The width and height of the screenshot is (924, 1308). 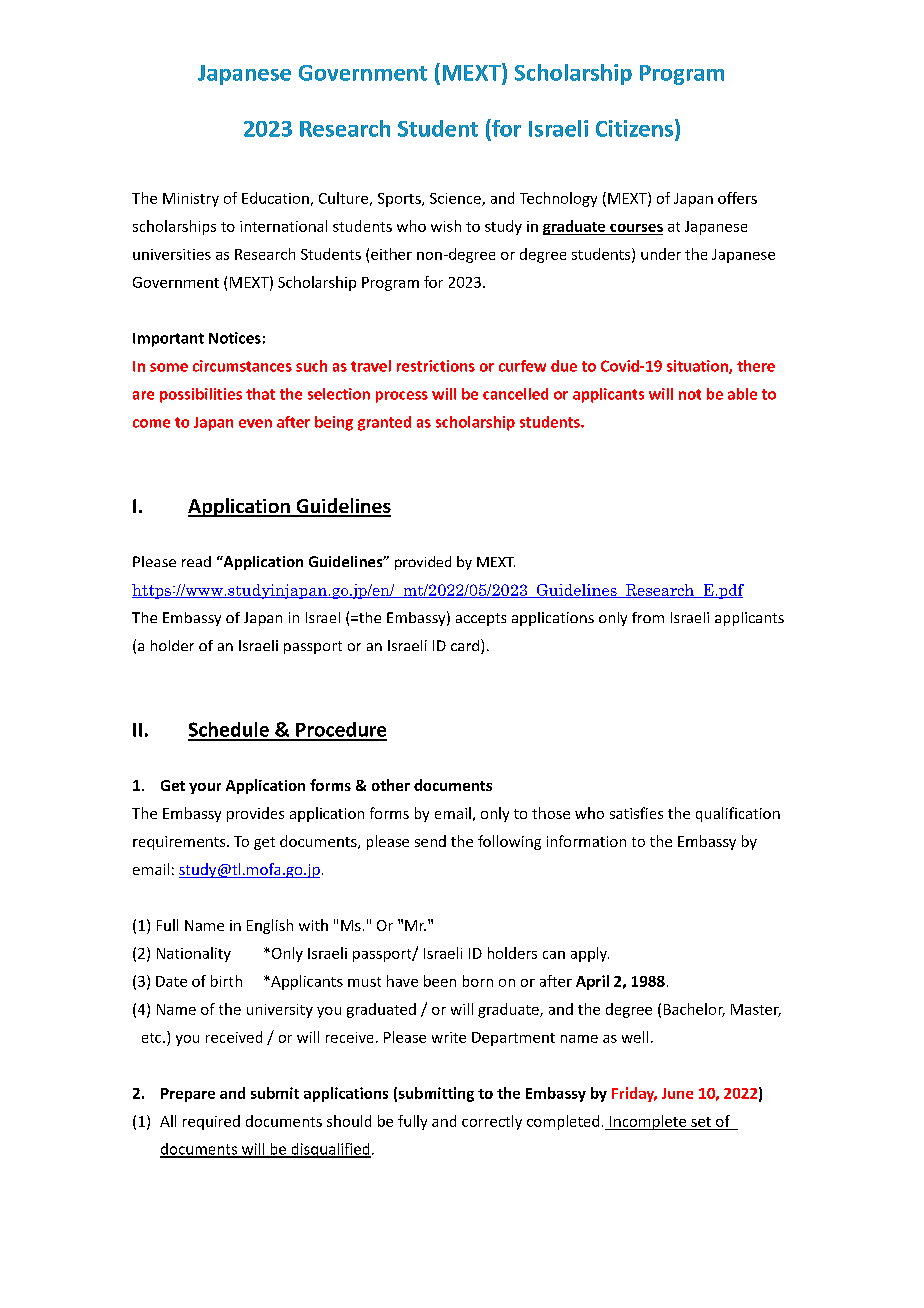 I want to click on required, so click(x=211, y=1122).
